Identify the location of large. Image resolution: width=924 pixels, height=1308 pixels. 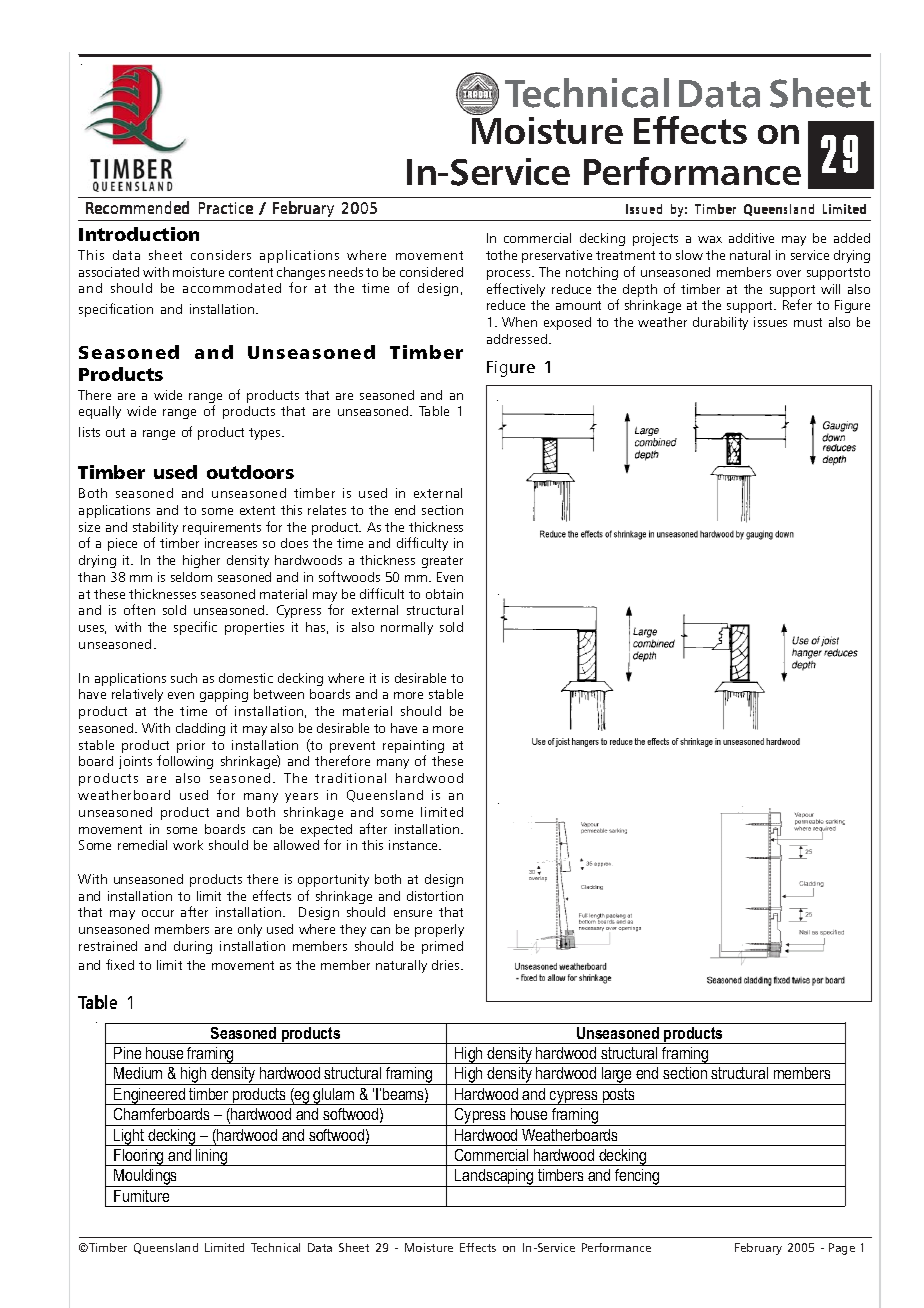
(617, 1076).
